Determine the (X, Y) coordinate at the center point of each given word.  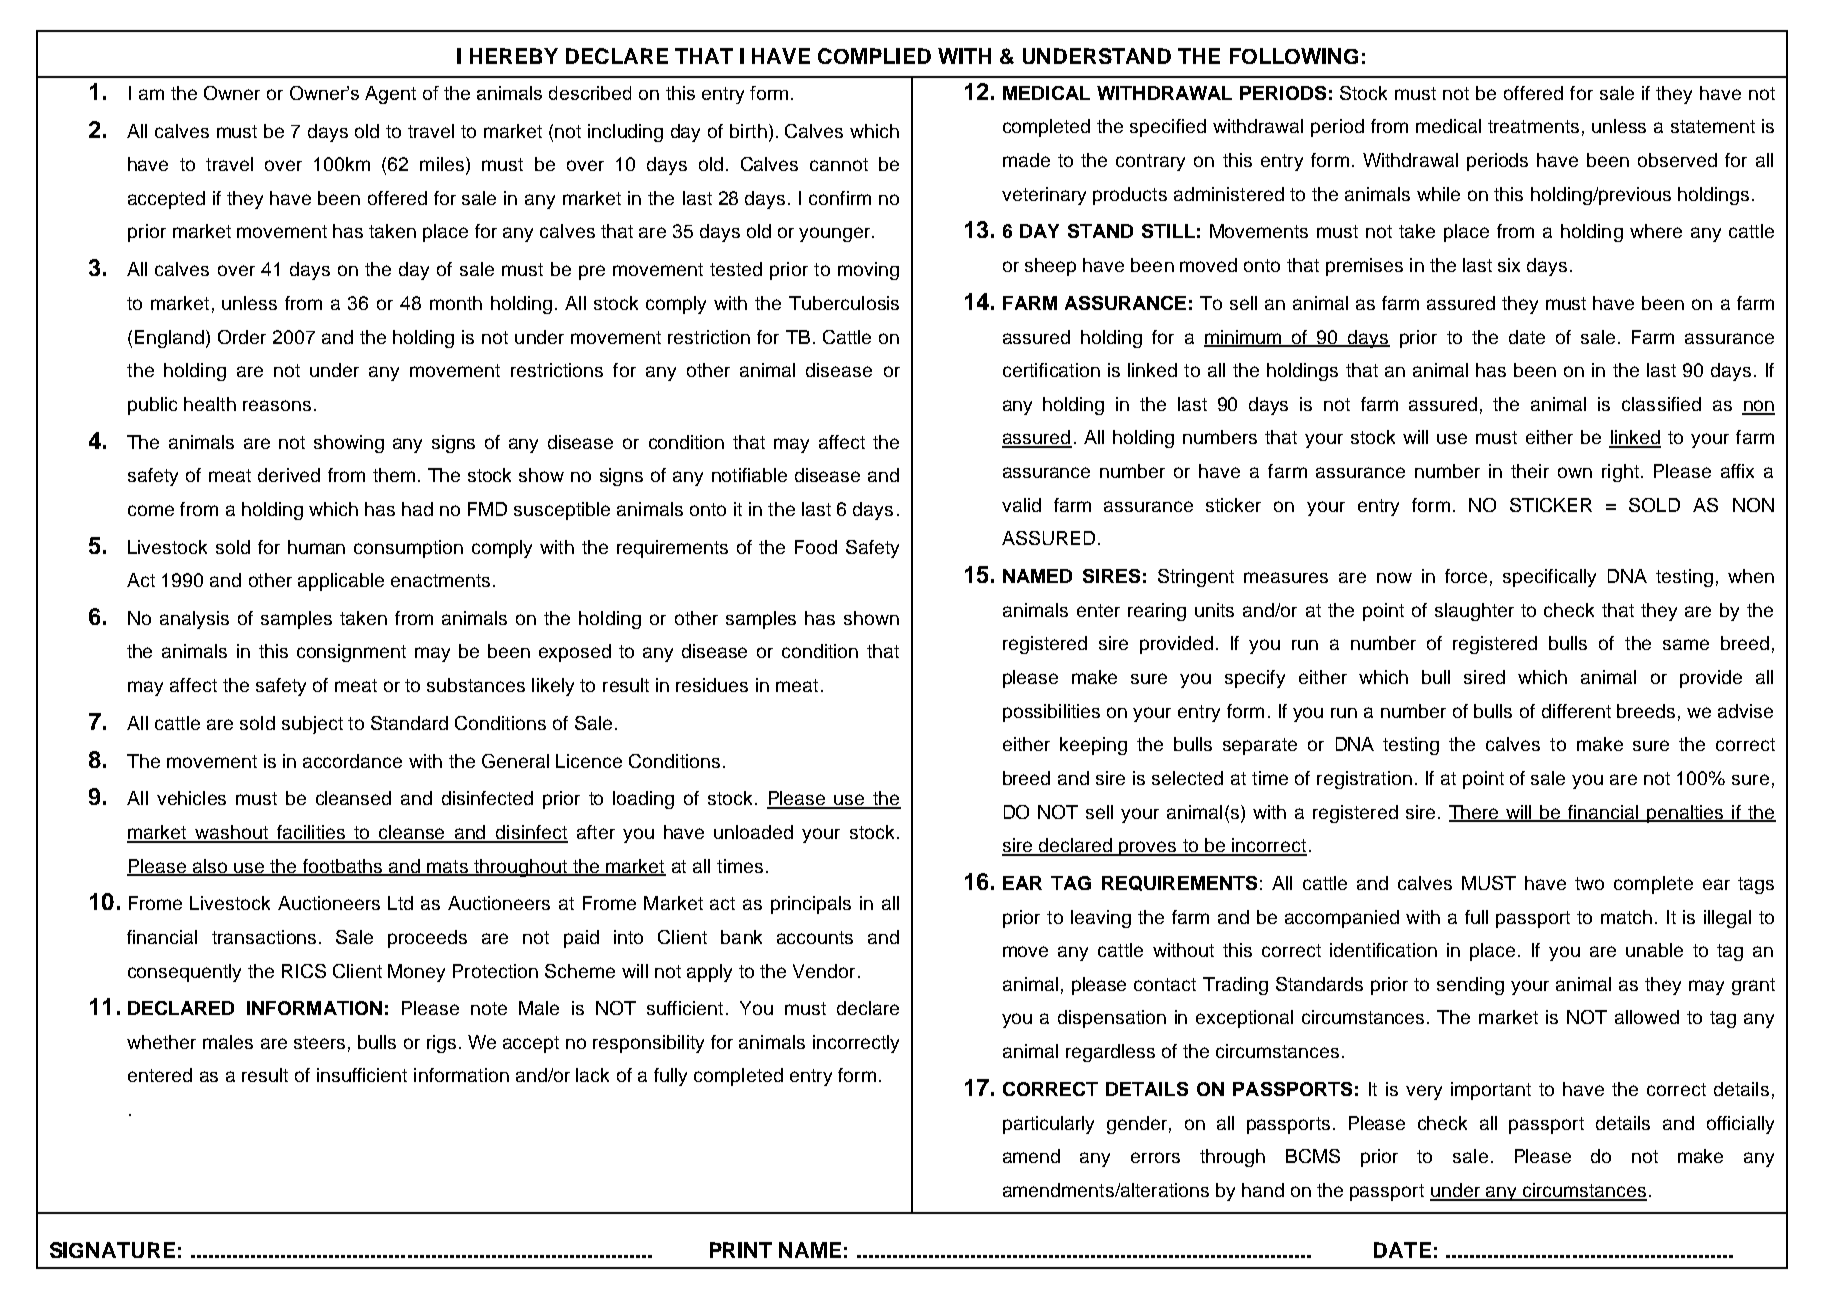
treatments (1533, 126)
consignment (351, 653)
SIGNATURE (112, 1250)
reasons (277, 405)
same (1686, 644)
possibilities (1051, 713)
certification (1051, 370)
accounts (815, 937)
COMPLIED (874, 56)
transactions (264, 937)
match (1626, 917)
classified (1661, 404)
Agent (390, 95)
